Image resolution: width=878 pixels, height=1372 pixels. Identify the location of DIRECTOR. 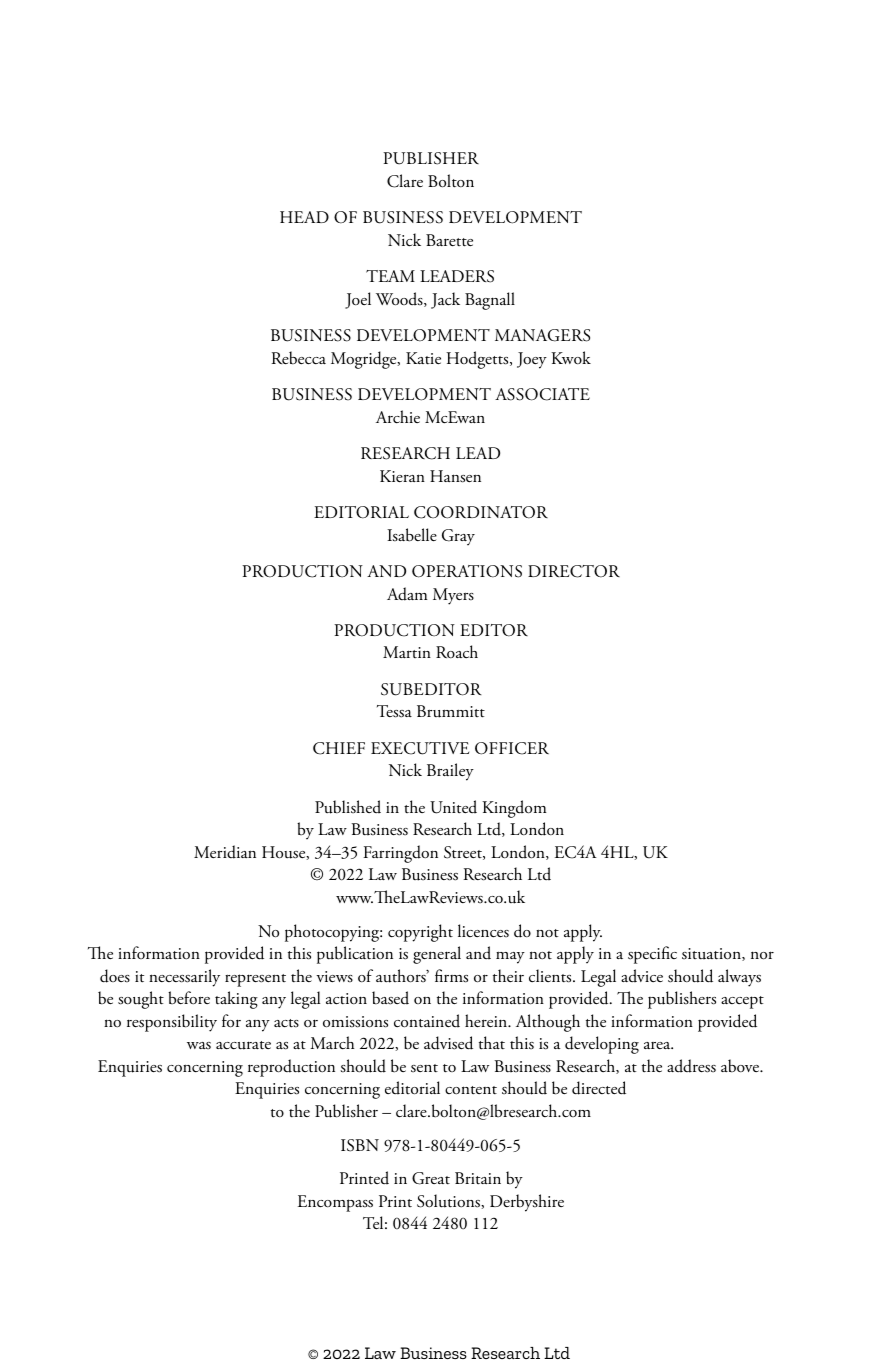
(574, 571).
